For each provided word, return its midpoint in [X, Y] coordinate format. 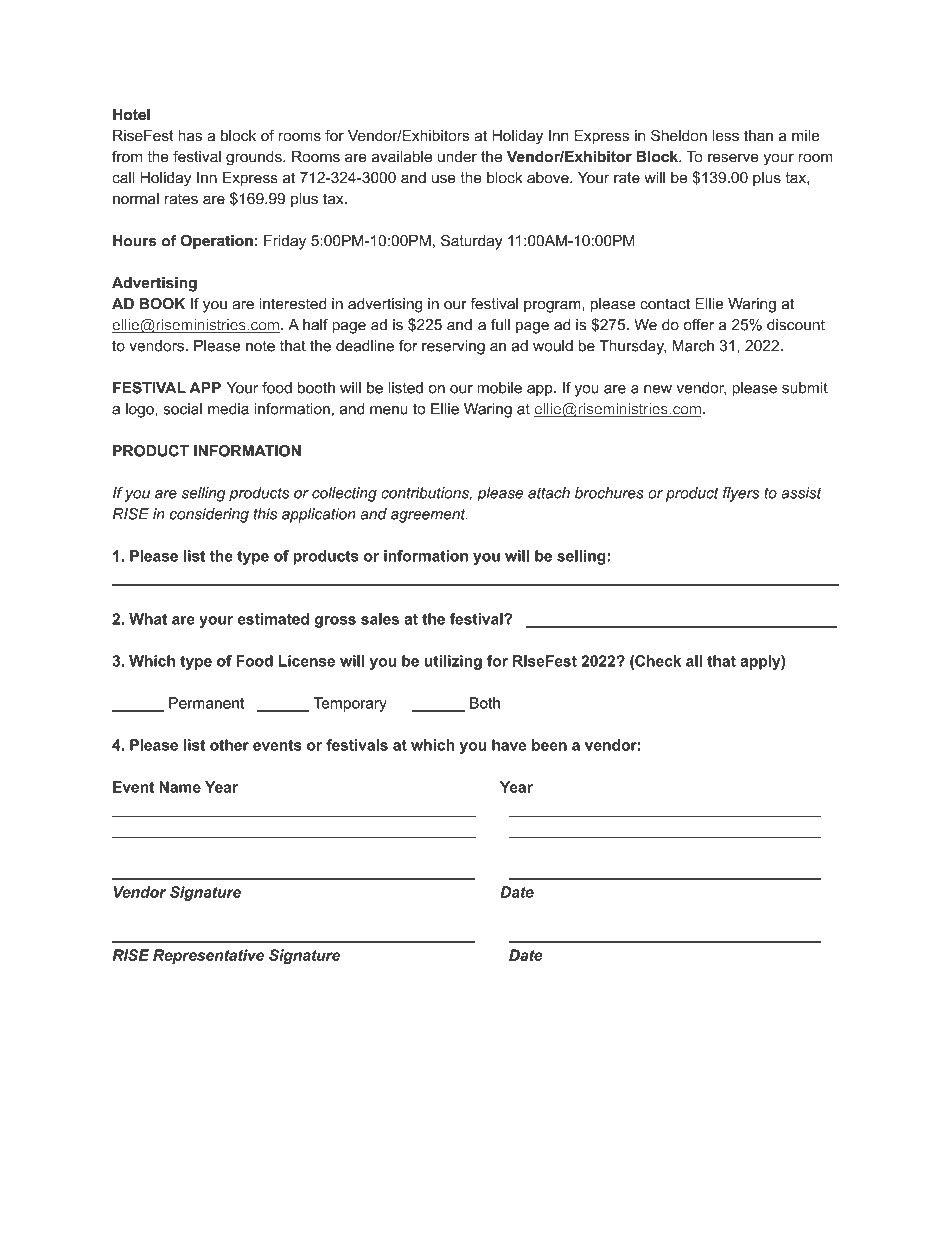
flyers [741, 494]
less [725, 135]
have [509, 745]
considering [209, 515]
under [457, 157]
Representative [208, 956]
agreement [429, 515]
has [190, 136]
